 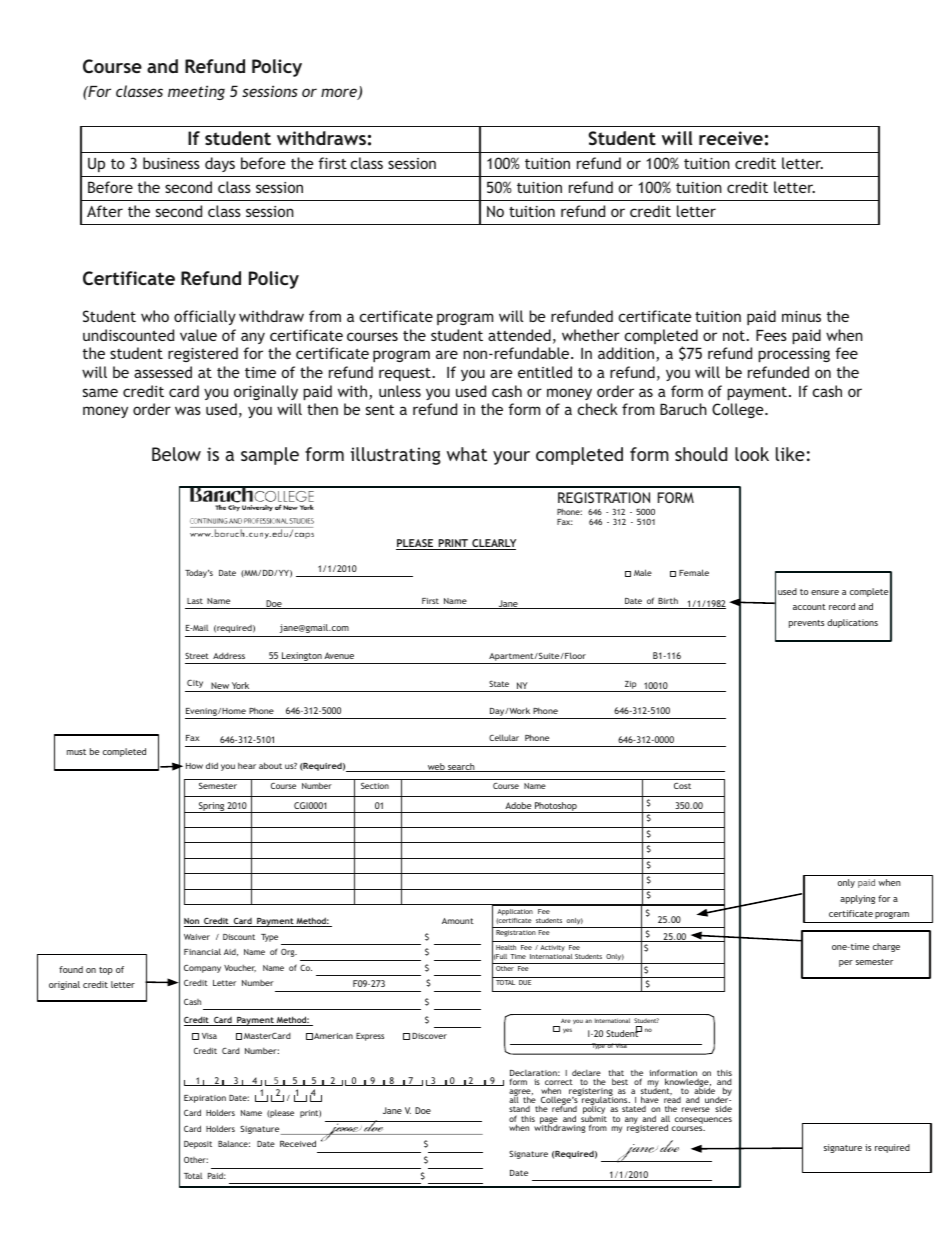 What do you see at coordinates (467, 454) in the screenshot?
I see `what` at bounding box center [467, 454].
